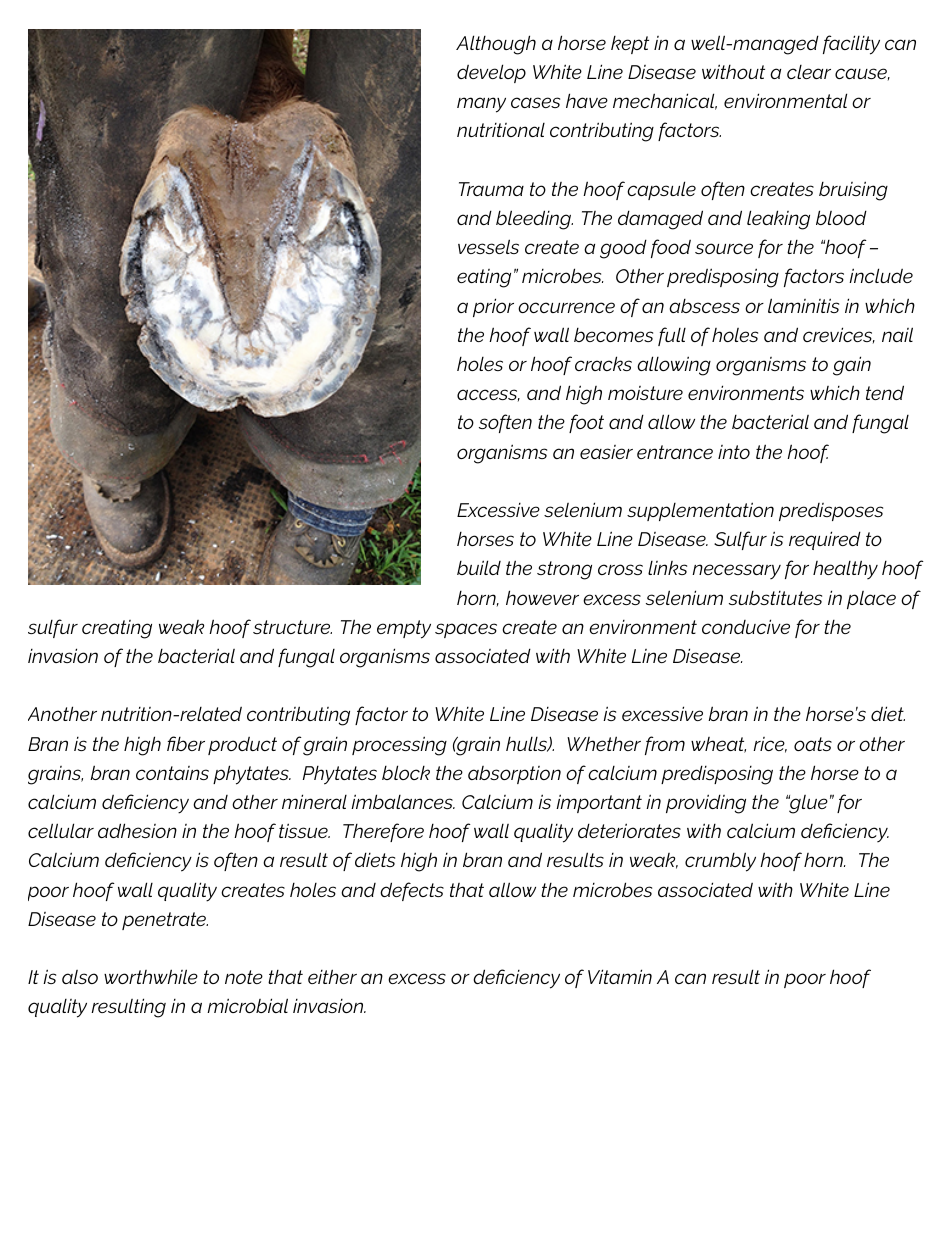 Image resolution: width=952 pixels, height=1233 pixels. I want to click on spaces, so click(466, 630).
